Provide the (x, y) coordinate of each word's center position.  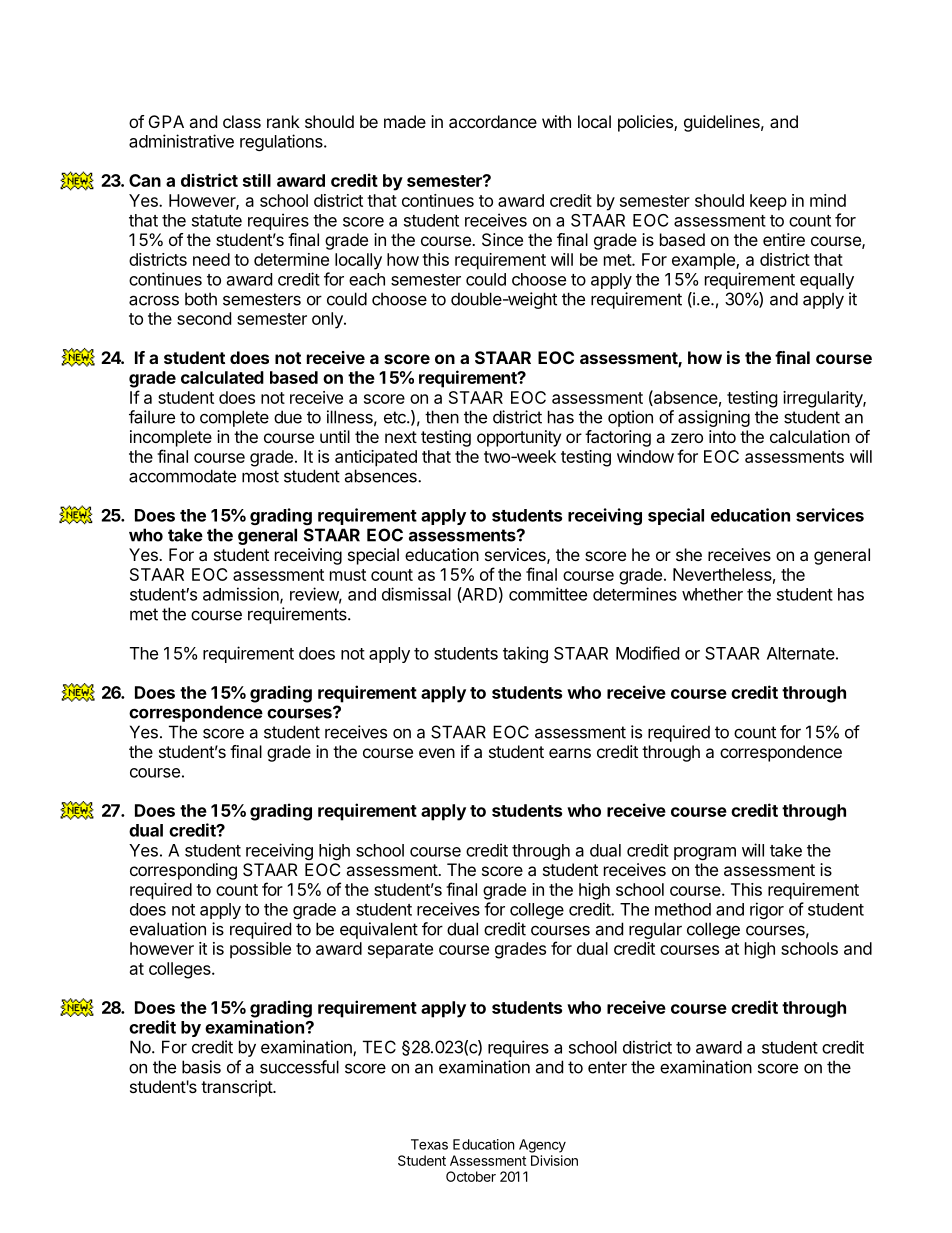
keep (768, 202)
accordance (493, 121)
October (471, 1176)
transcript (237, 1088)
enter (607, 1067)
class (242, 121)
